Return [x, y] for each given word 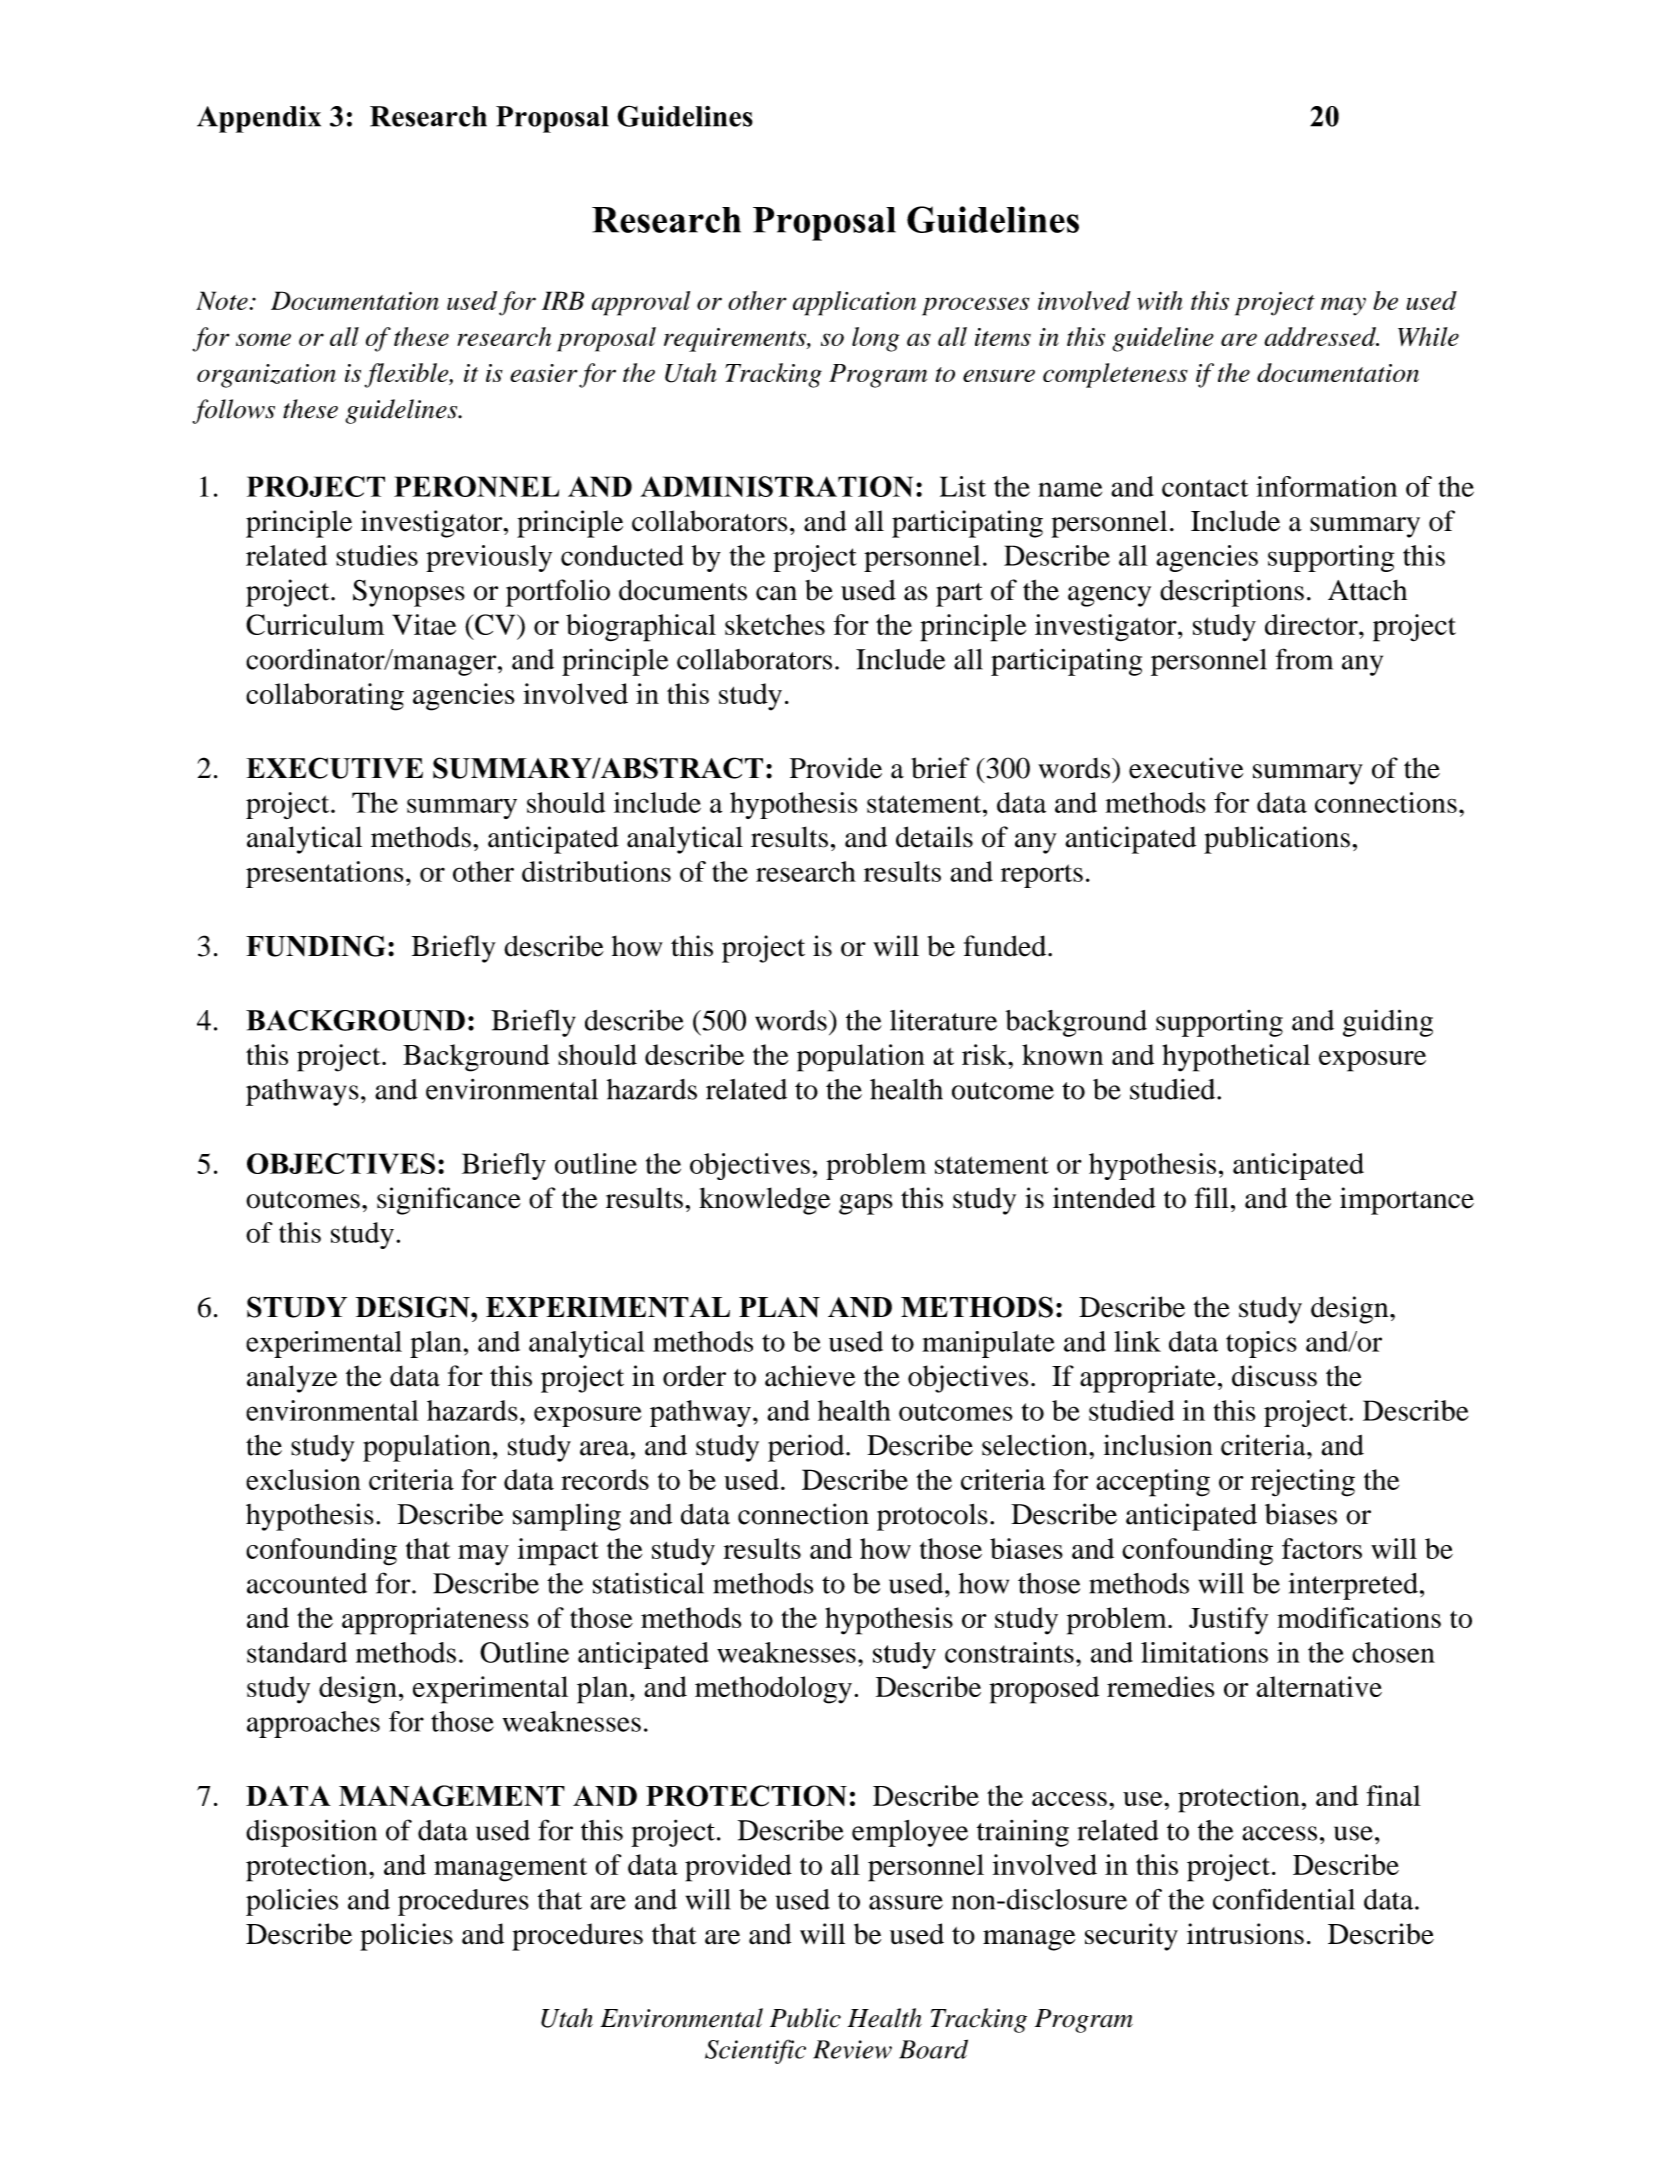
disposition [311, 1833]
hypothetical [1236, 1058]
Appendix [259, 119]
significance [449, 1201]
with [1159, 300]
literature [943, 1020]
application [854, 303]
